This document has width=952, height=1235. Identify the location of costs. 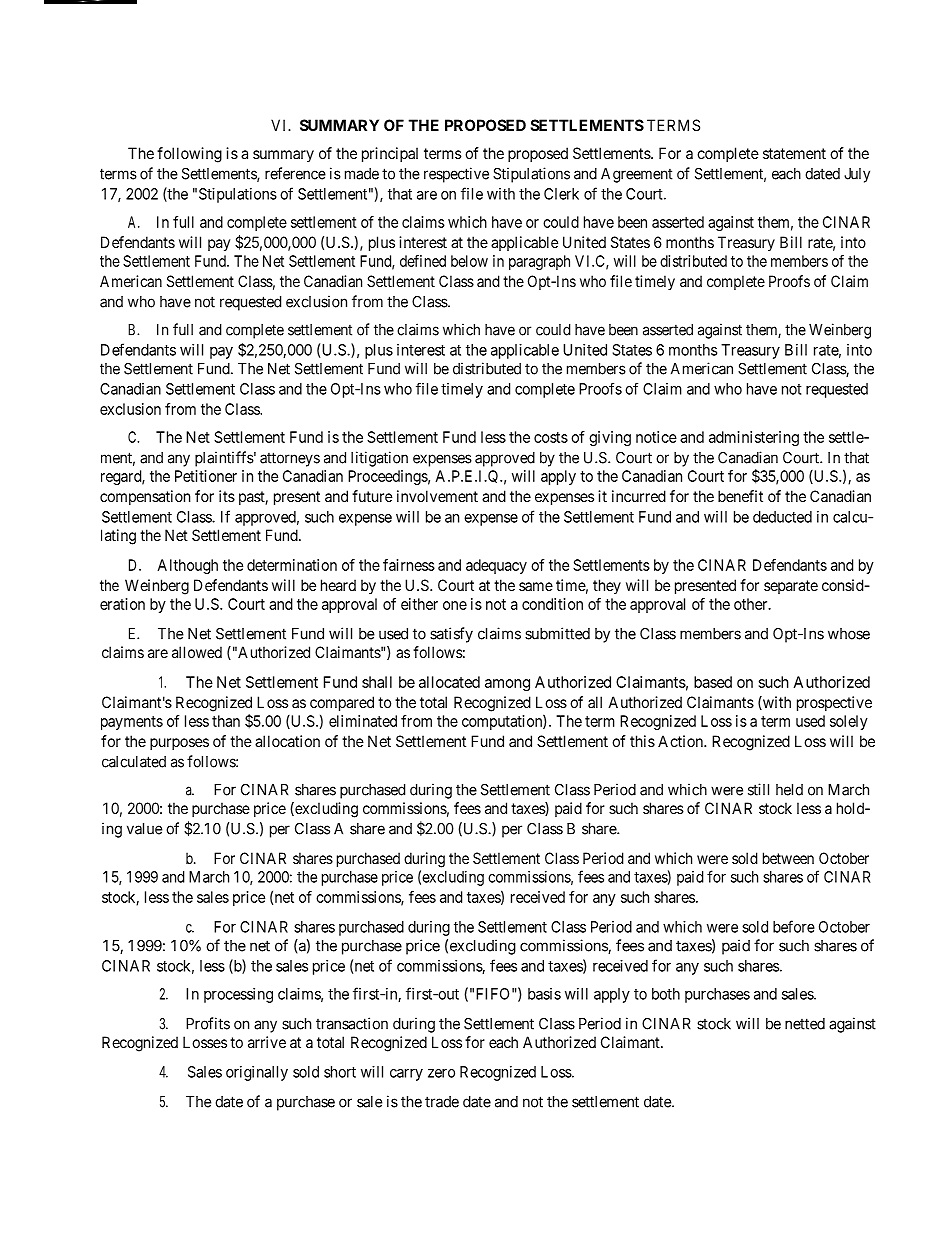
(551, 437).
